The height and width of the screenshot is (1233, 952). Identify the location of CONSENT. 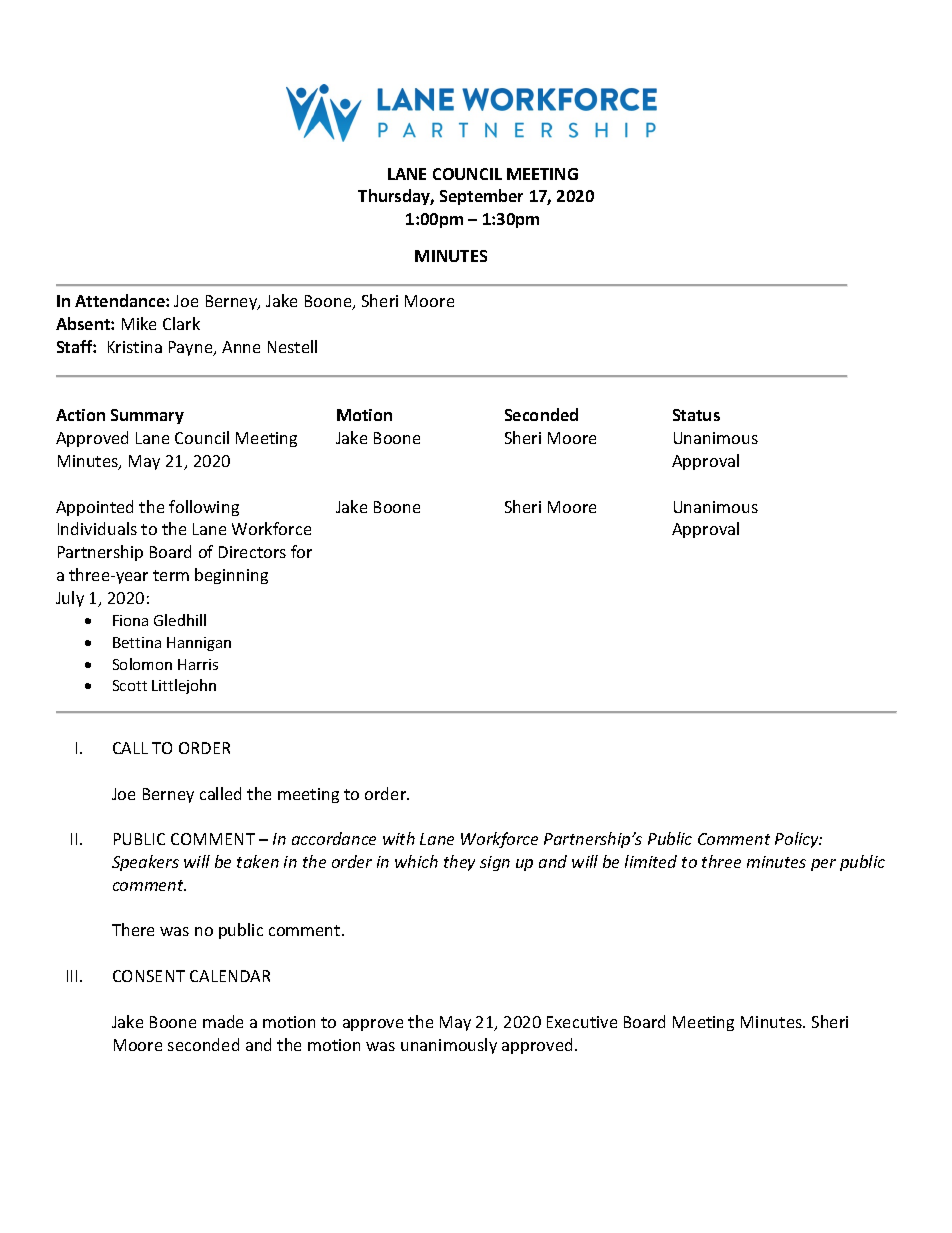
(149, 976).
